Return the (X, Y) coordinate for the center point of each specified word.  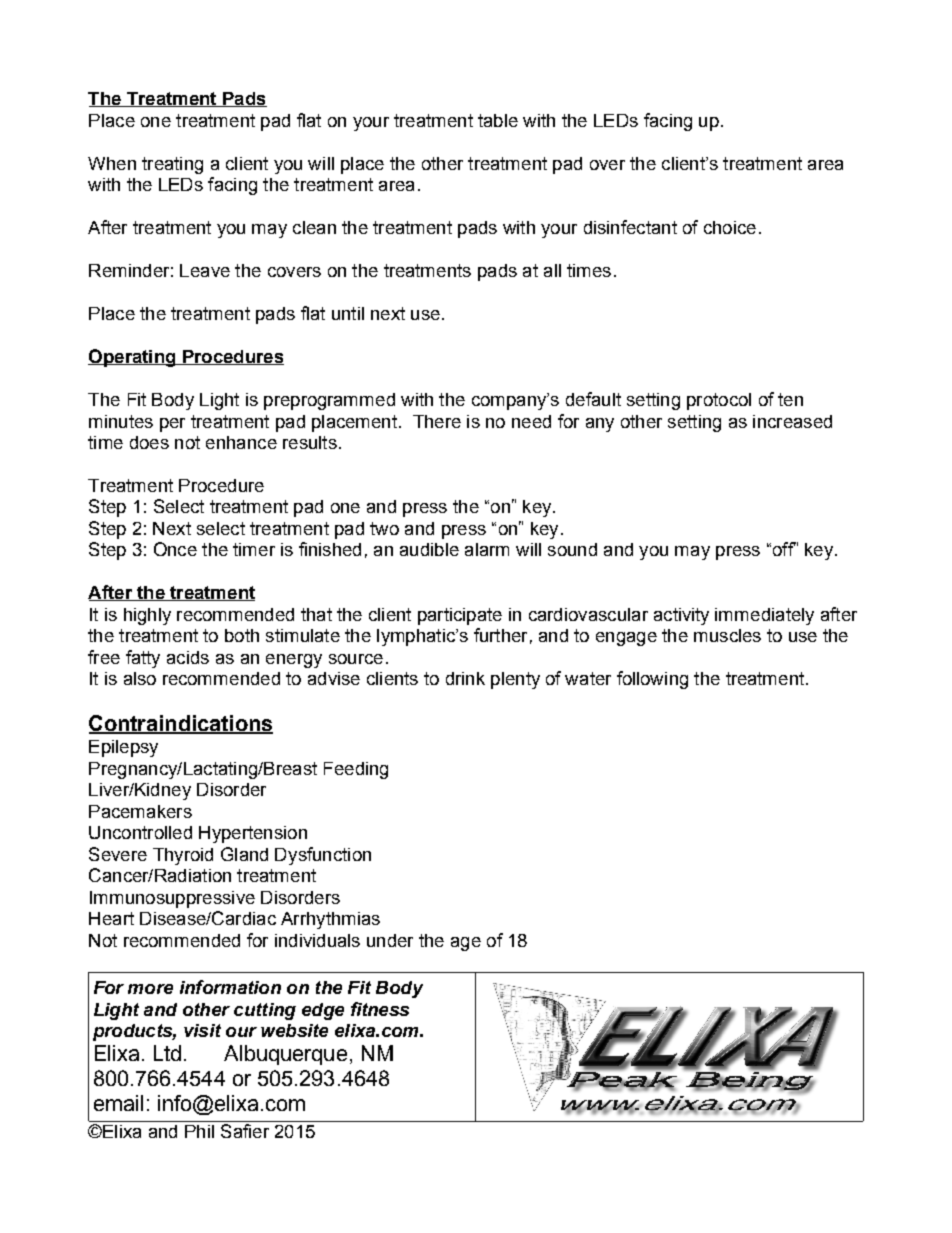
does (149, 442)
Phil (199, 1131)
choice (730, 227)
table (498, 120)
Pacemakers (140, 811)
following (652, 680)
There (437, 421)
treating (172, 165)
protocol (719, 401)
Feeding (356, 770)
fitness (380, 1009)
